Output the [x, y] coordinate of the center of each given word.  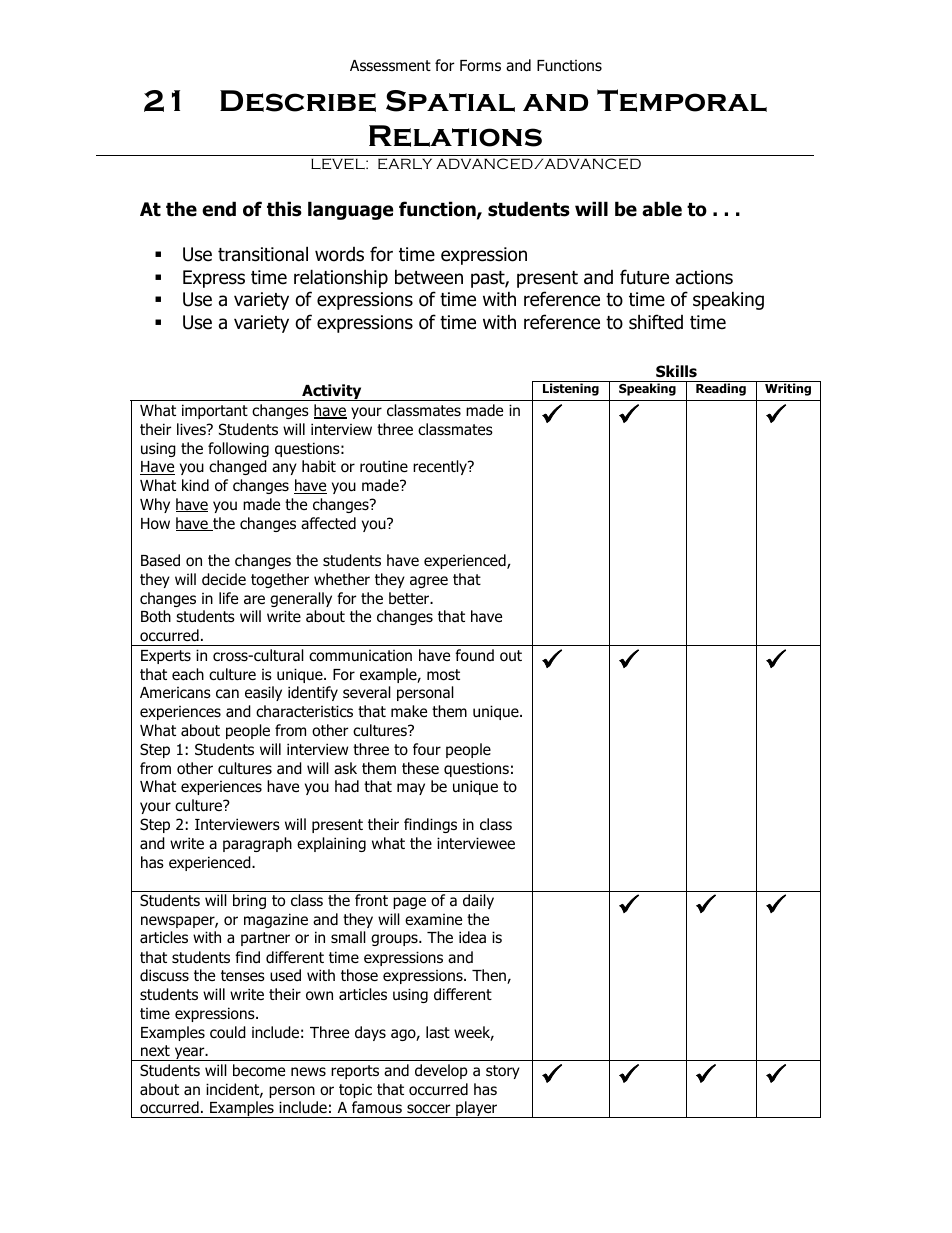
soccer [428, 1109]
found [474, 655]
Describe [298, 101]
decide [224, 579]
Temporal [682, 100]
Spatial [450, 101]
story [503, 1072]
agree [429, 582]
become [259, 1070]
